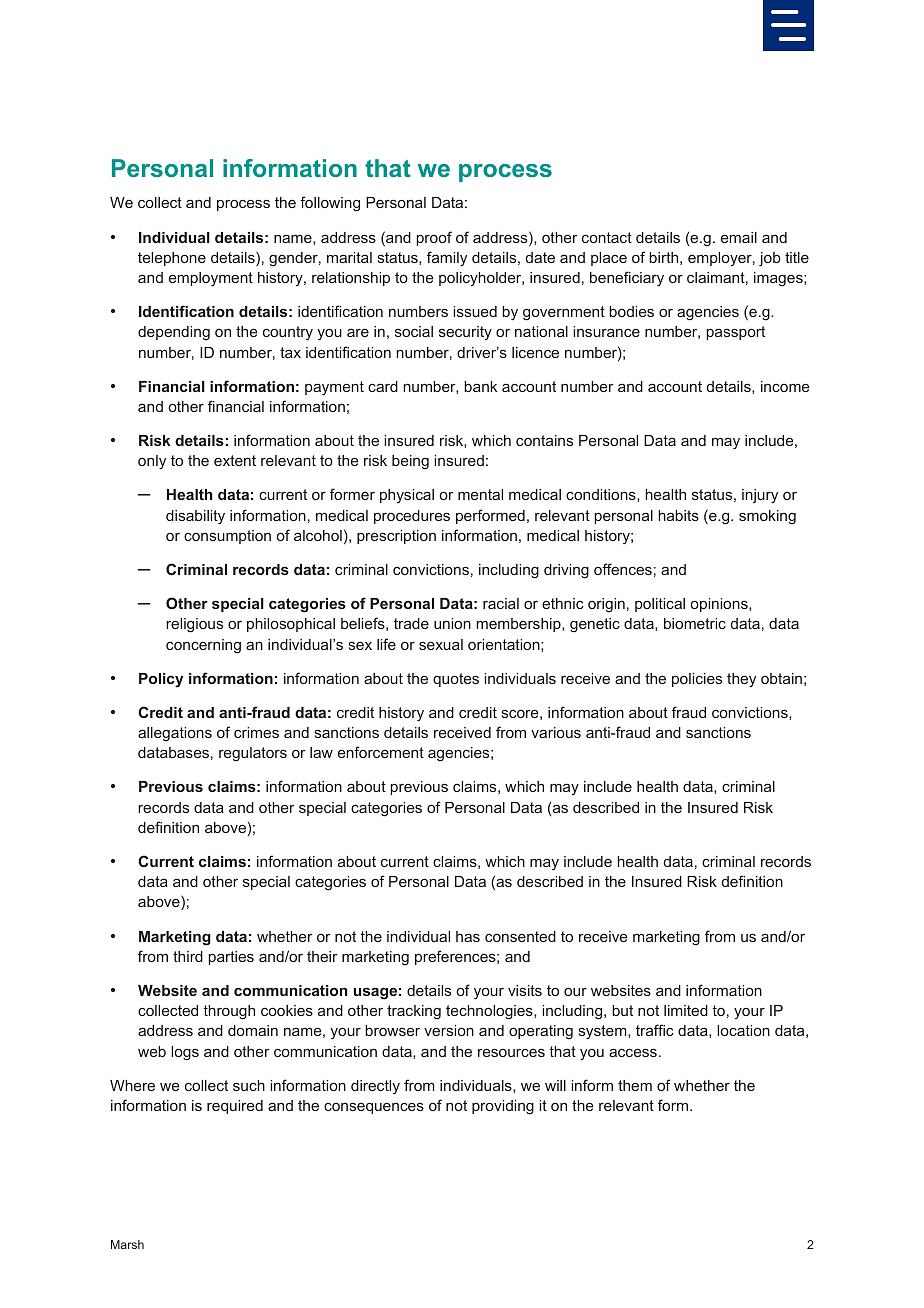  Describe the element at coordinates (127, 1244) in the screenshot. I see `Marsh` at that location.
